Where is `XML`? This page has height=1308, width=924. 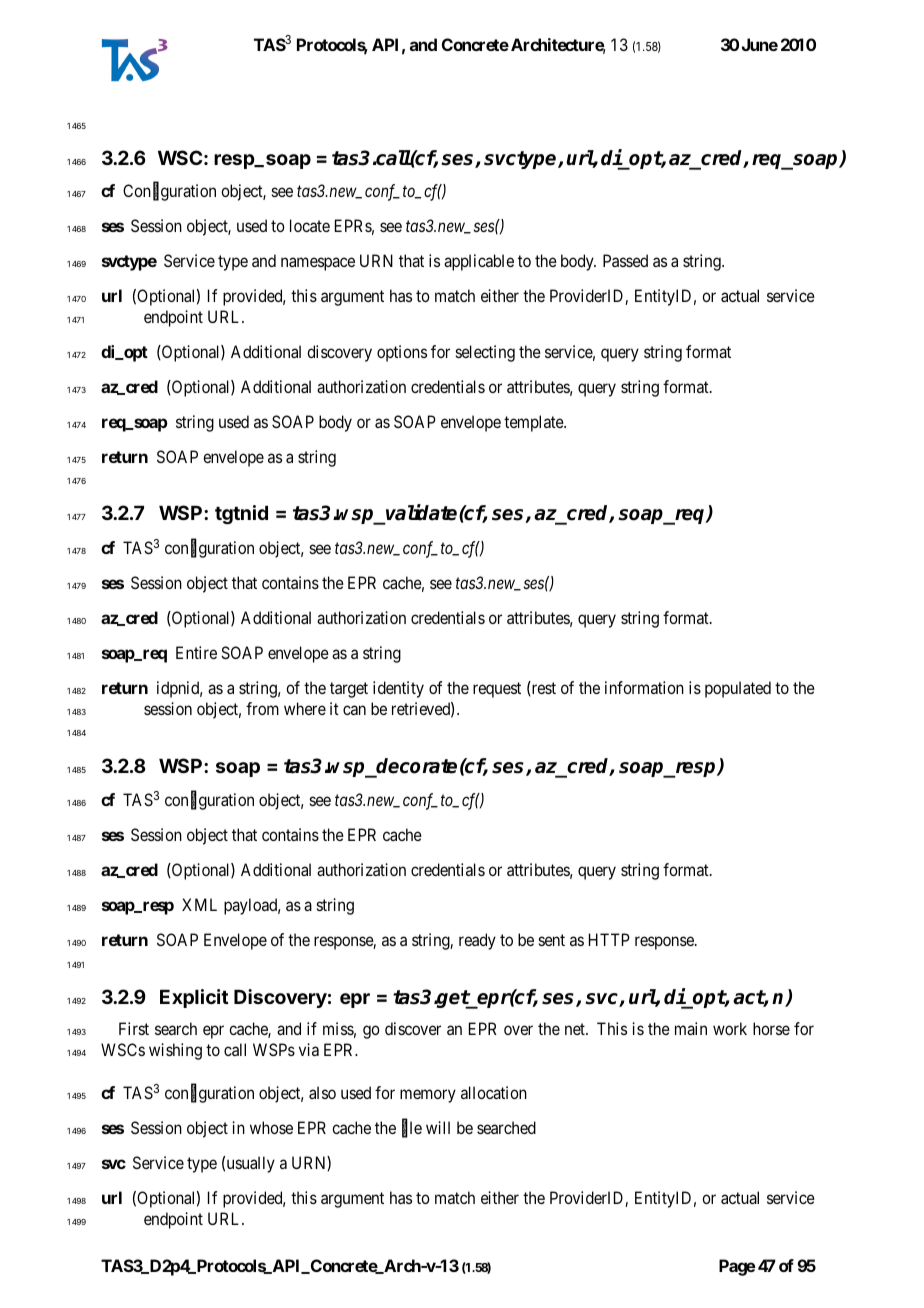 XML is located at coordinates (199, 904).
